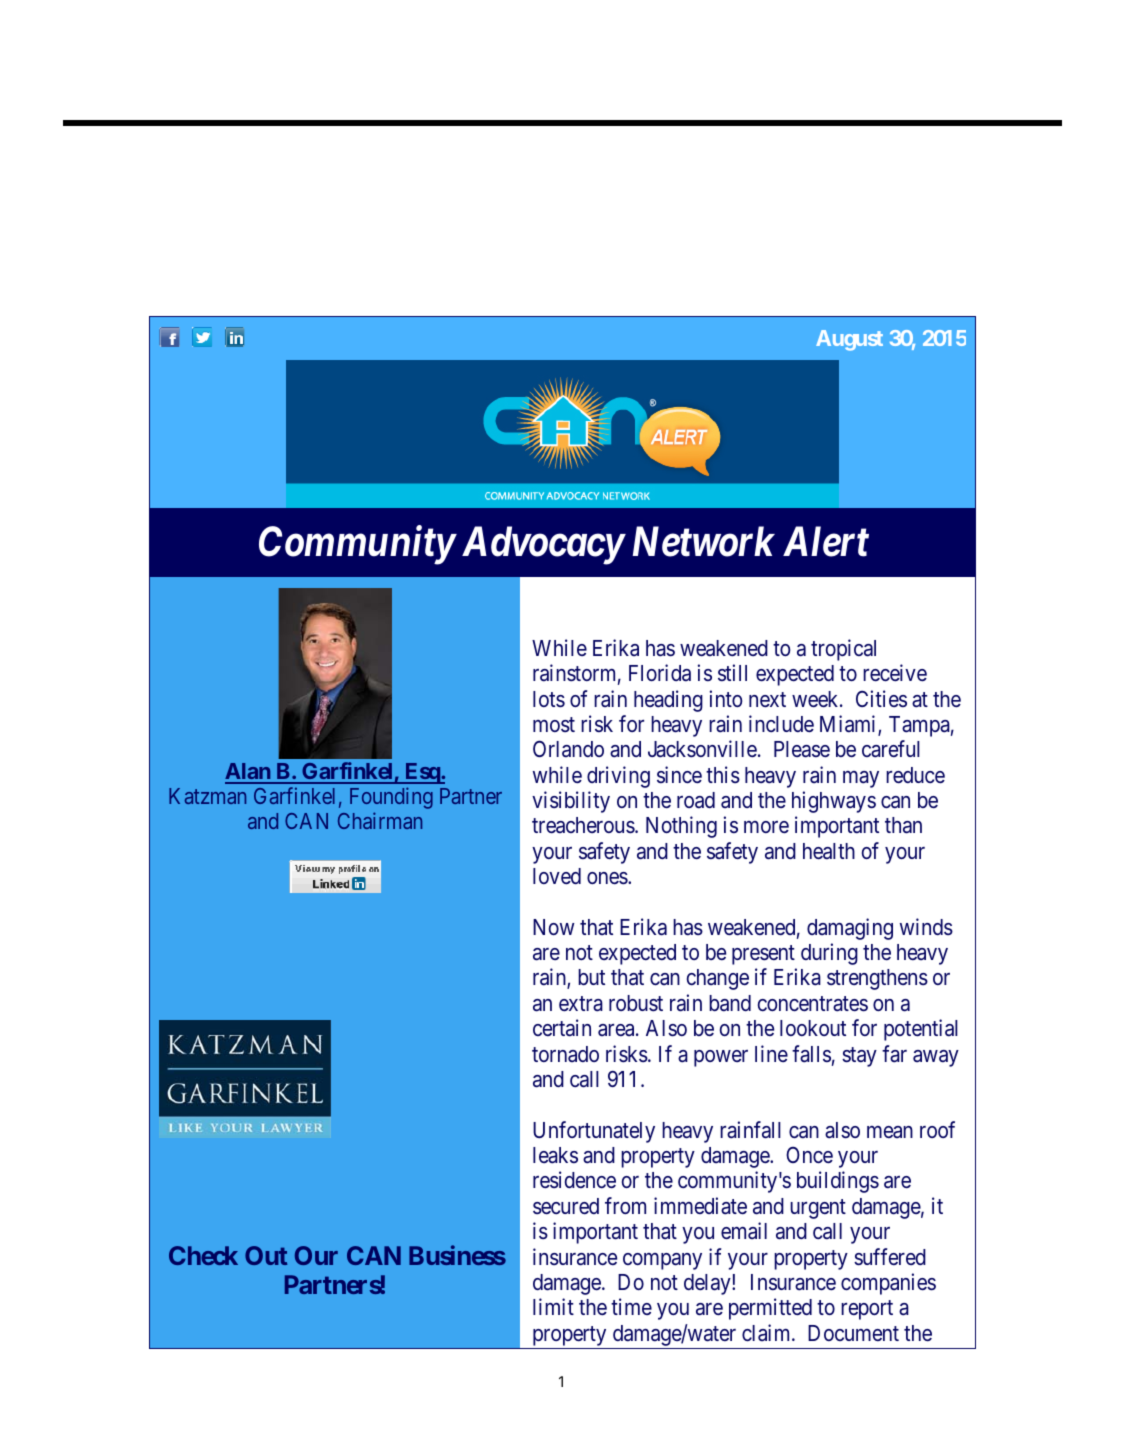 Image resolution: width=1125 pixels, height=1456 pixels. Describe the element at coordinates (829, 851) in the page. I see `health` at that location.
